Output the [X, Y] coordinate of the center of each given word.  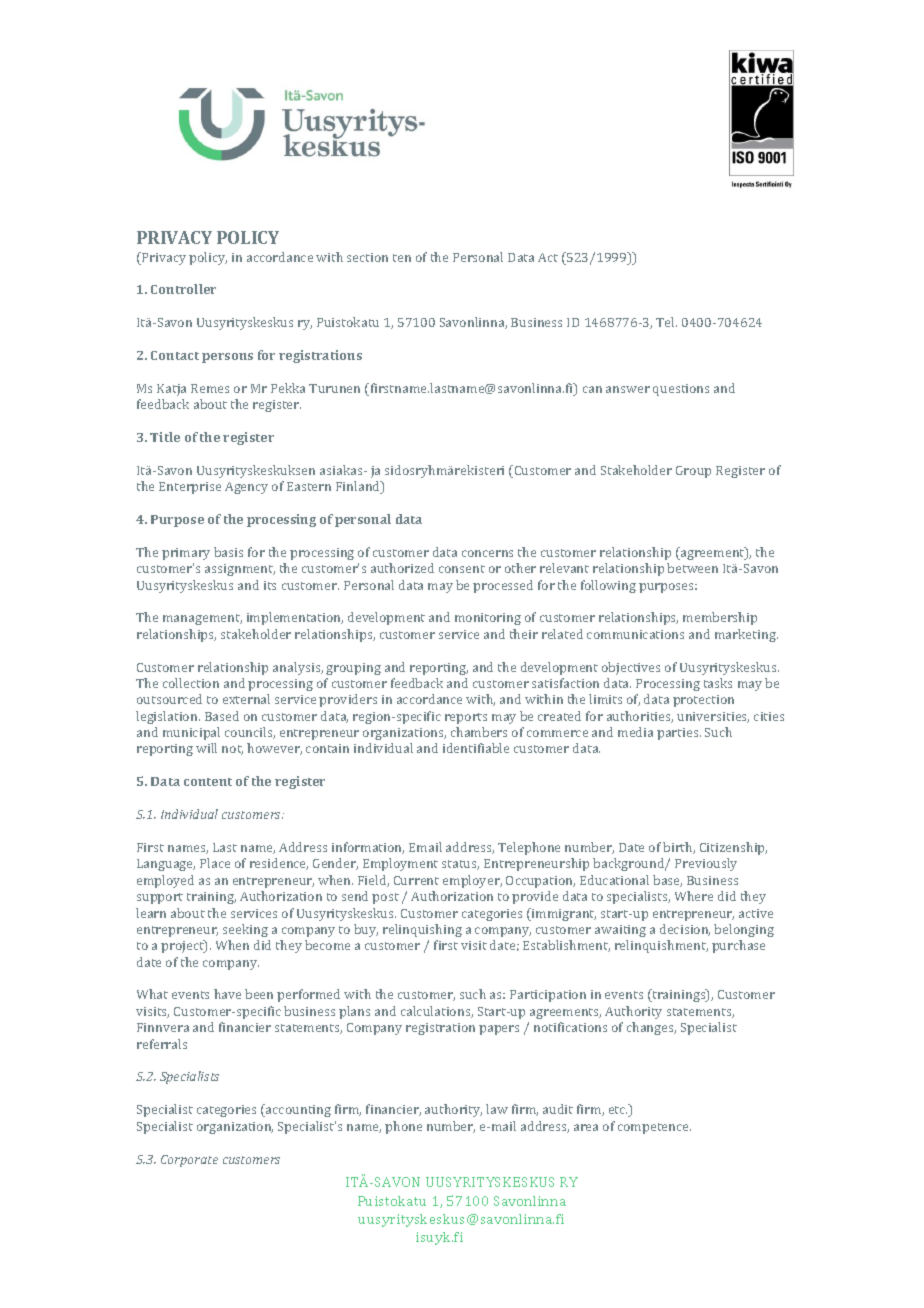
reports [466, 718]
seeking [245, 930]
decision [685, 930]
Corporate [189, 1161]
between [692, 568]
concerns [487, 553]
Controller [183, 289]
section [367, 257]
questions [681, 390]
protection [703, 701]
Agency [246, 488]
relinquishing [422, 930]
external [246, 699]
